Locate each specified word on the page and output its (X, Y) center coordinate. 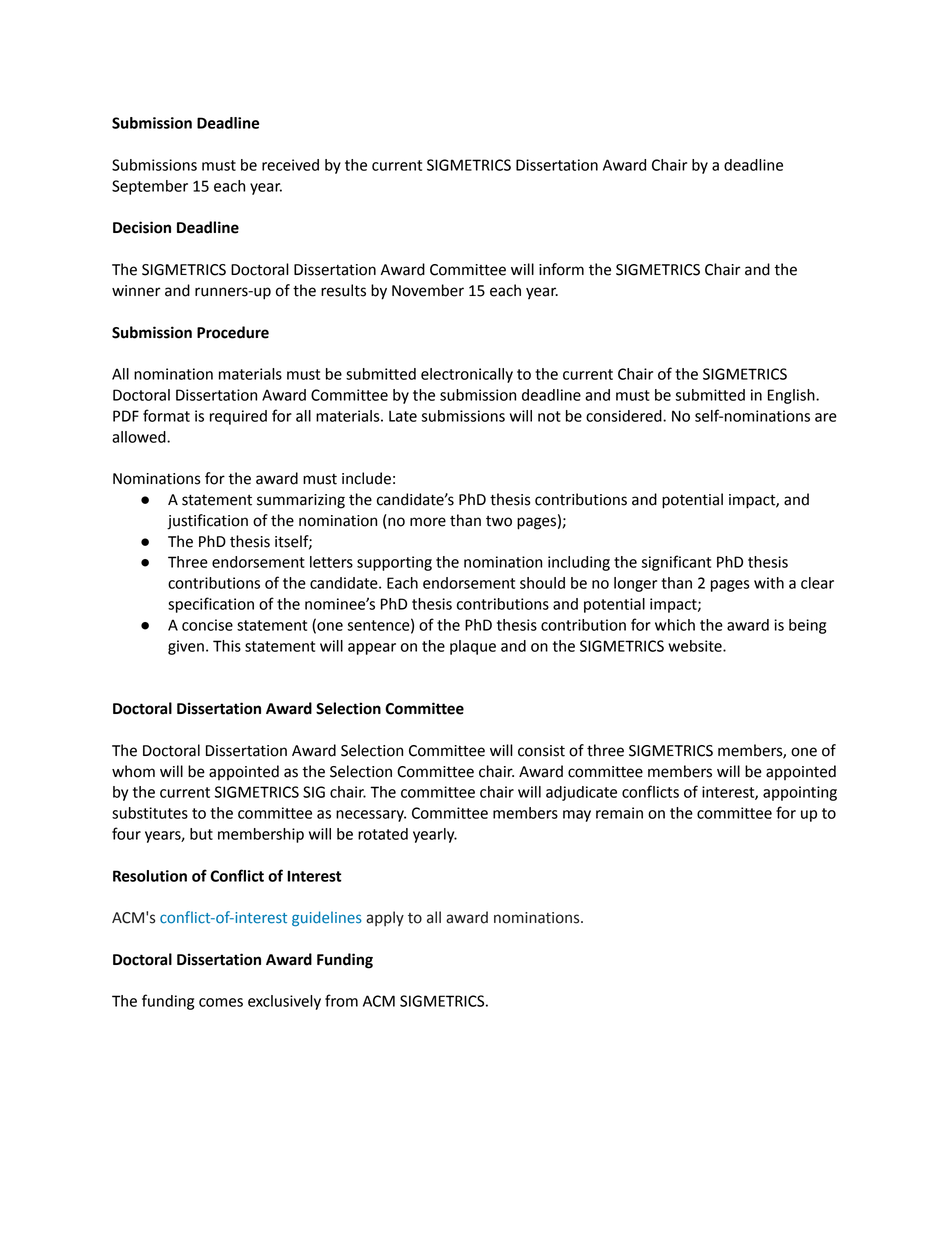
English (792, 396)
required (238, 417)
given (186, 647)
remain (619, 813)
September (150, 187)
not (549, 416)
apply (385, 918)
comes (221, 1002)
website (696, 646)
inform (561, 269)
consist (541, 751)
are (826, 417)
